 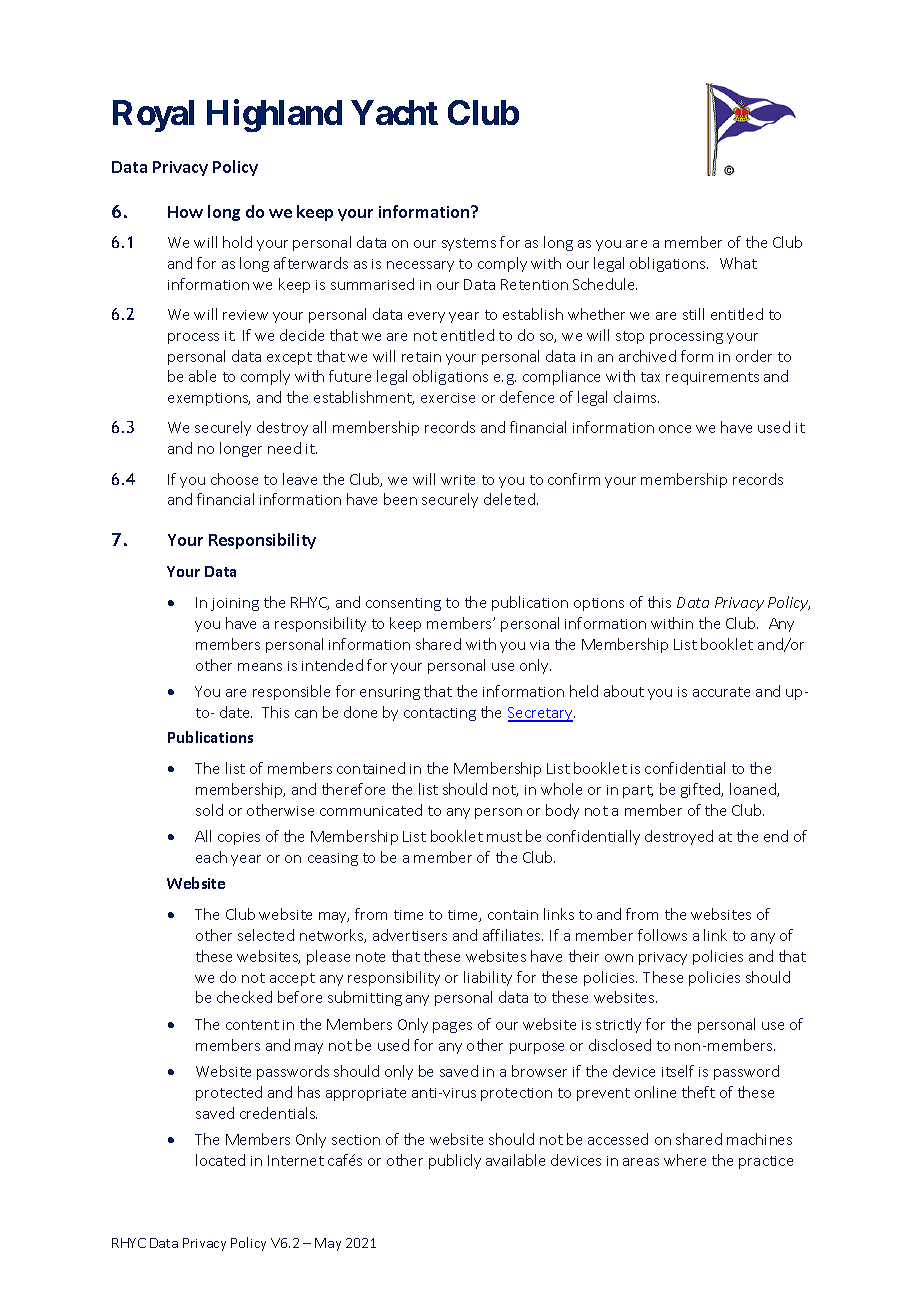 I want to click on What, so click(x=738, y=263).
